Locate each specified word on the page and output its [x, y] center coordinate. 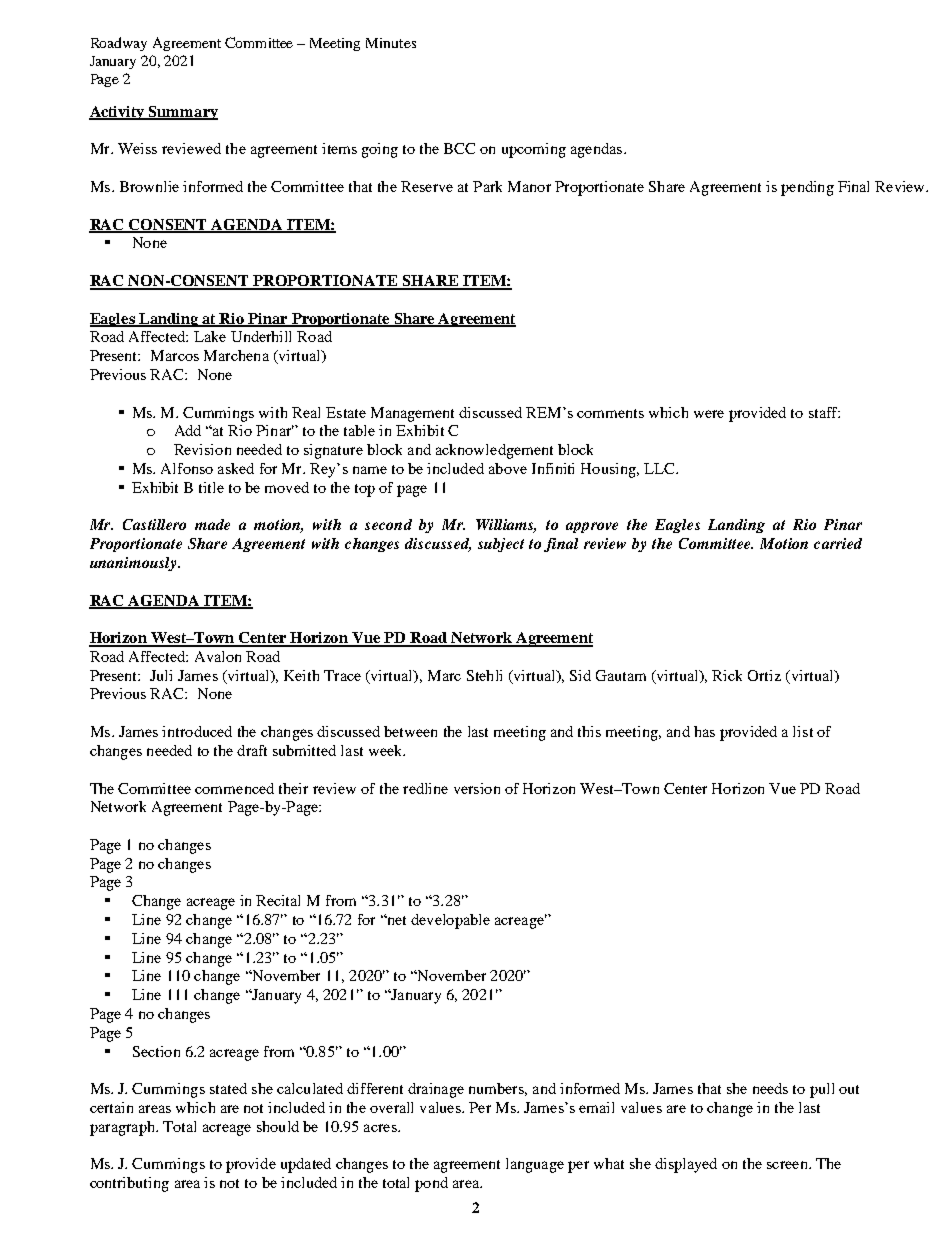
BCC [459, 148]
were [709, 414]
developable [450, 921]
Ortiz [764, 675]
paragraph [123, 1128]
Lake [210, 336]
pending [807, 188]
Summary [182, 113]
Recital [278, 900]
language [535, 1165]
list [803, 731]
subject [501, 545]
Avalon [218, 656]
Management [412, 414]
